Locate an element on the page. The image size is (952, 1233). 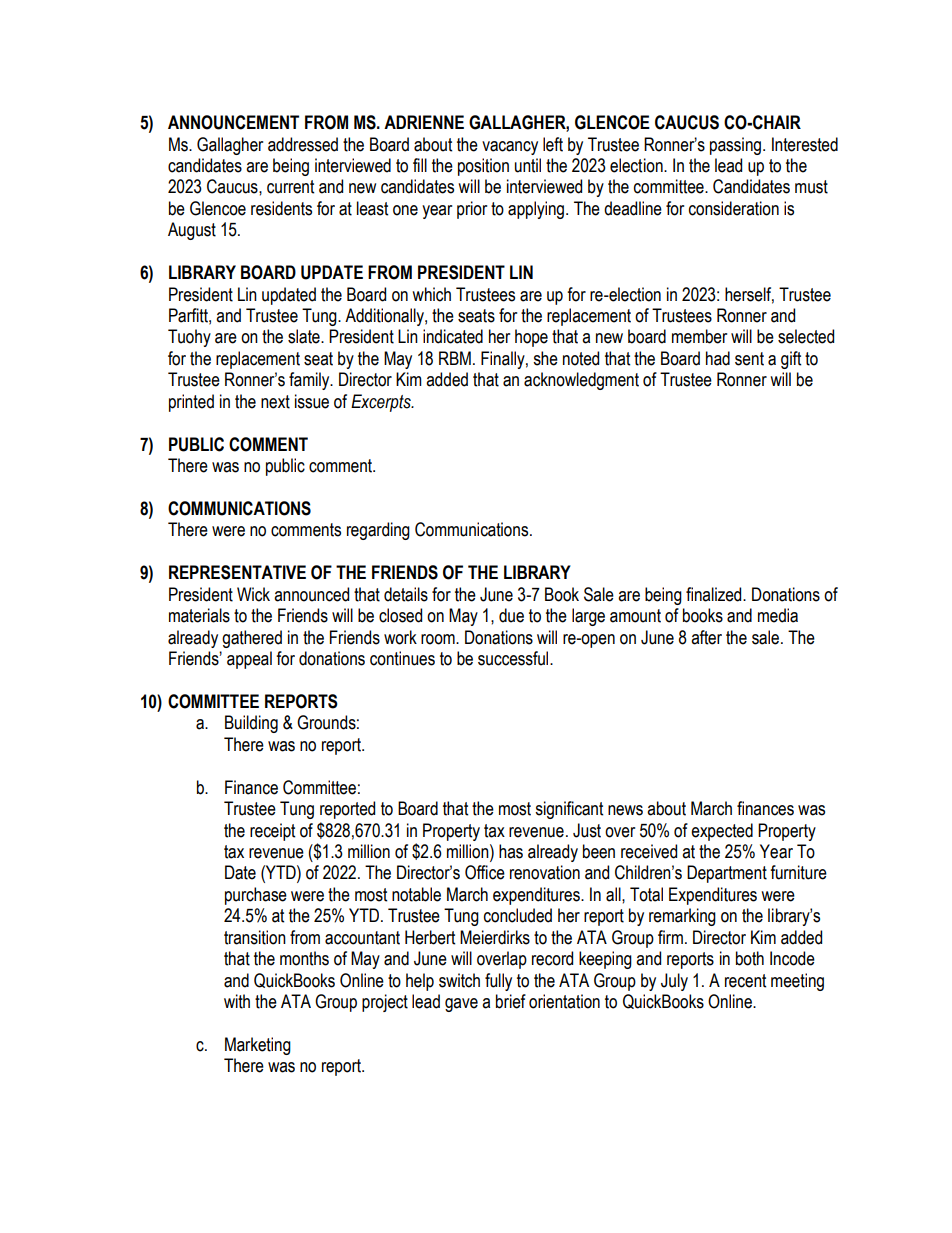
due is located at coordinates (511, 615).
